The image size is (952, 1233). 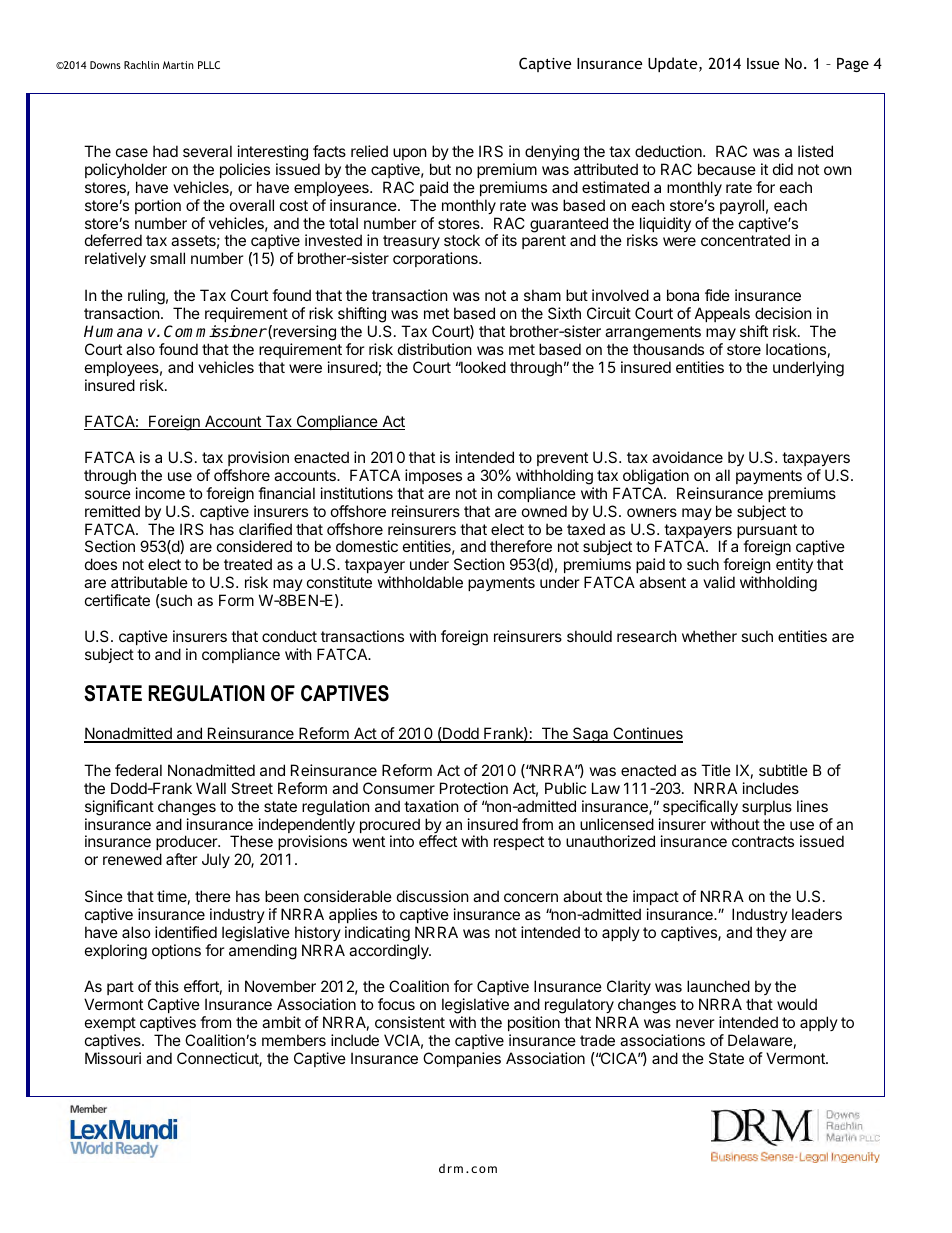 I want to click on would, so click(x=797, y=1004).
